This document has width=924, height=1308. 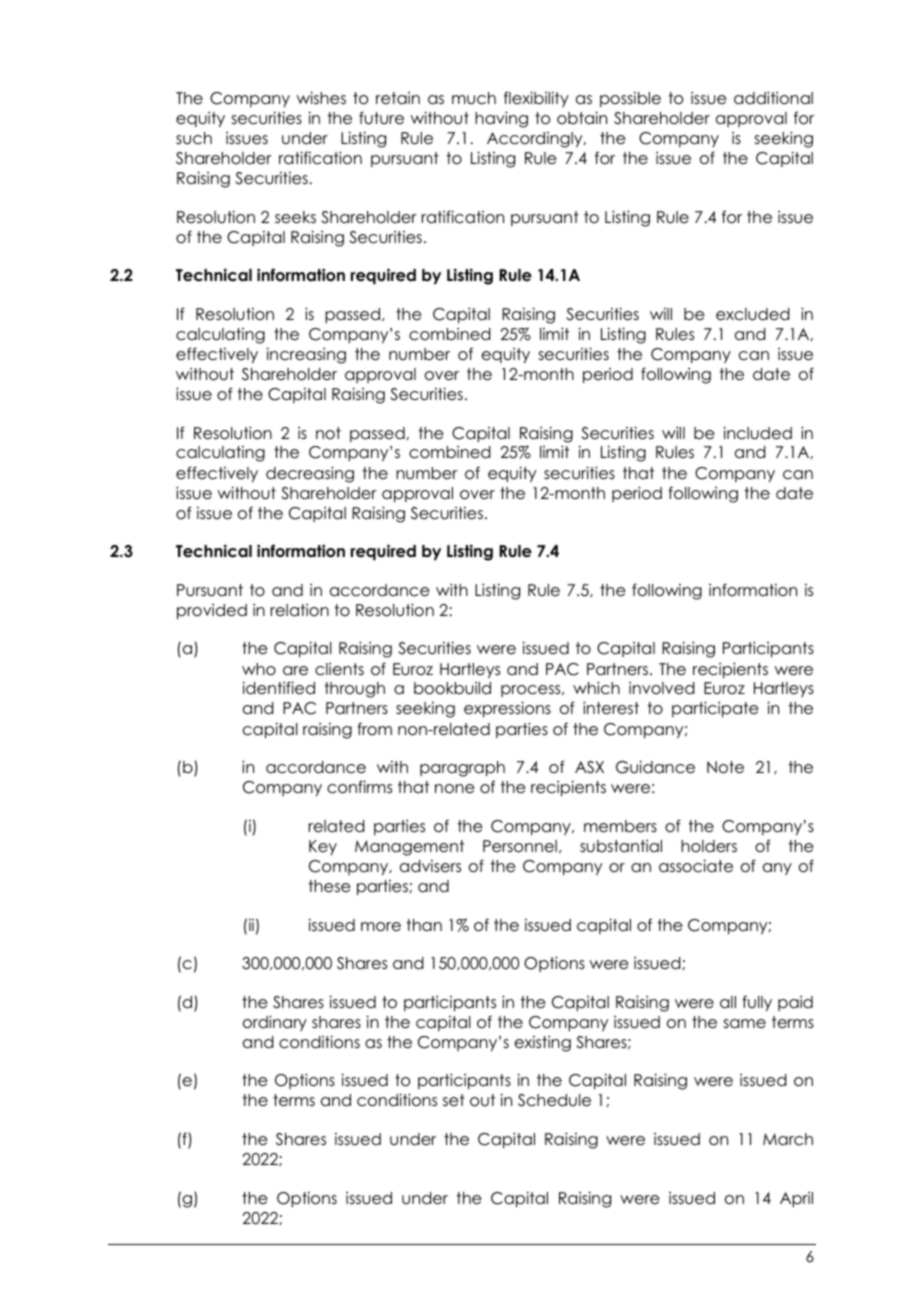 What do you see at coordinates (310, 474) in the document?
I see `decreasing` at bounding box center [310, 474].
